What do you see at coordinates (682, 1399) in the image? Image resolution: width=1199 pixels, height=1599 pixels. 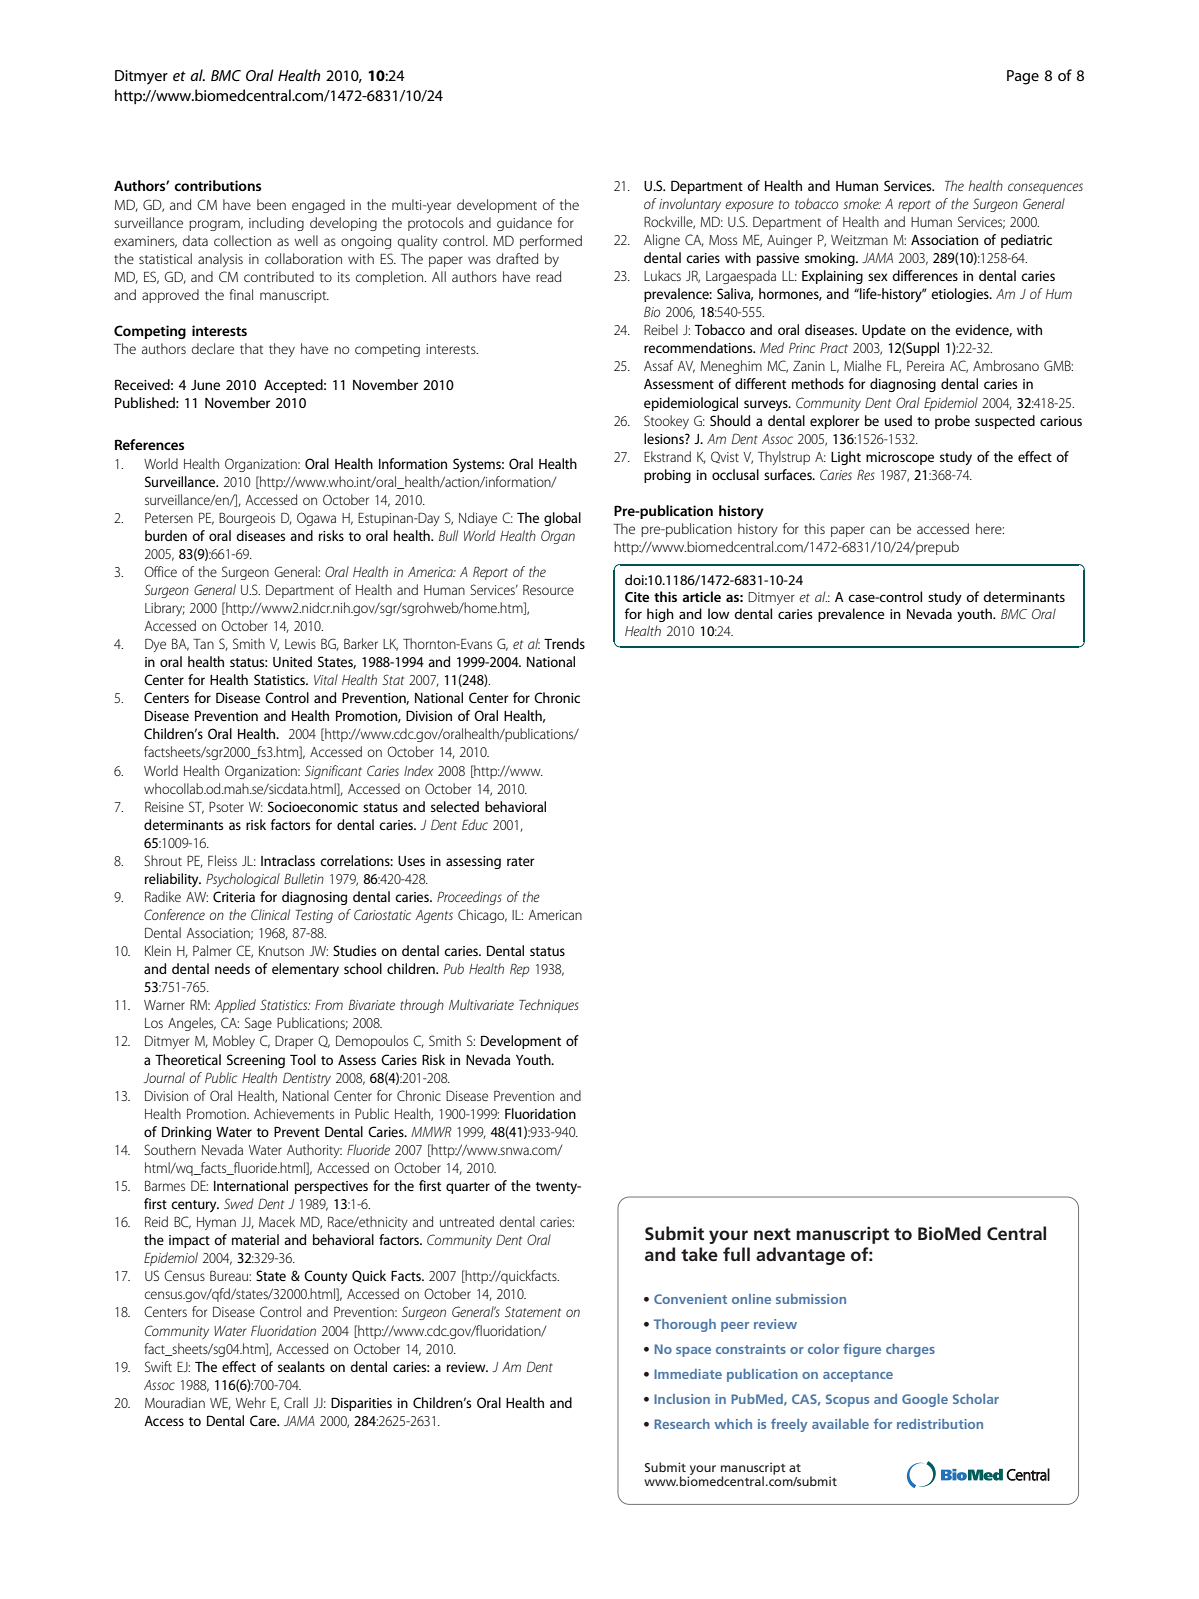 I see `Inclusion` at bounding box center [682, 1399].
